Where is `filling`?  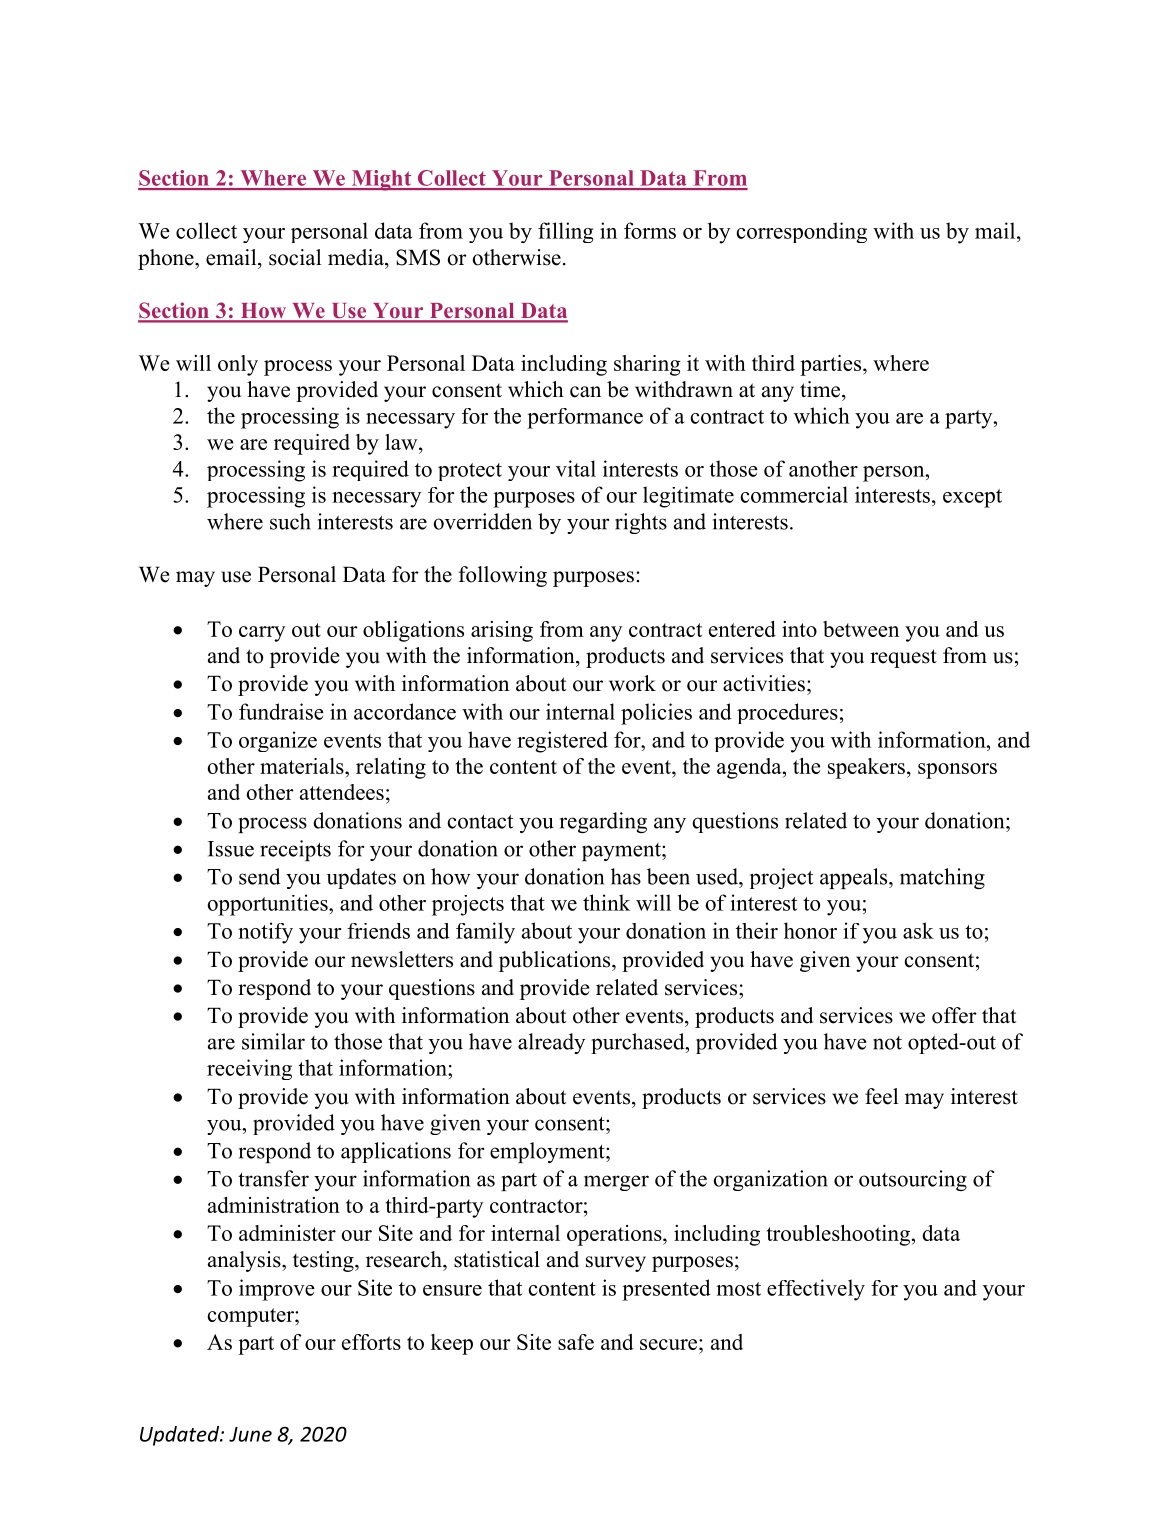
filling is located at coordinates (565, 232).
